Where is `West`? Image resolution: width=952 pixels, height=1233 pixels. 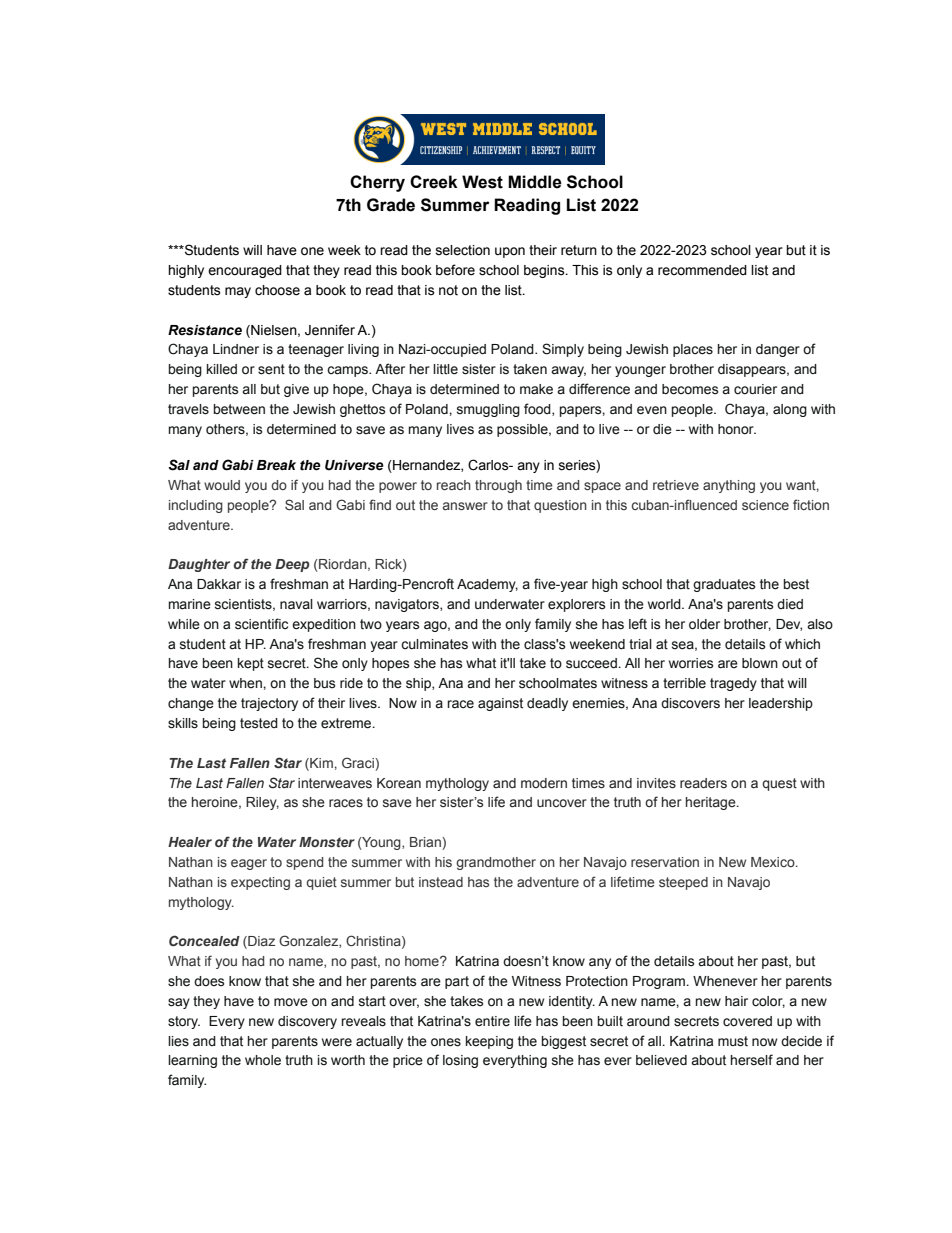
West is located at coordinates (482, 182).
